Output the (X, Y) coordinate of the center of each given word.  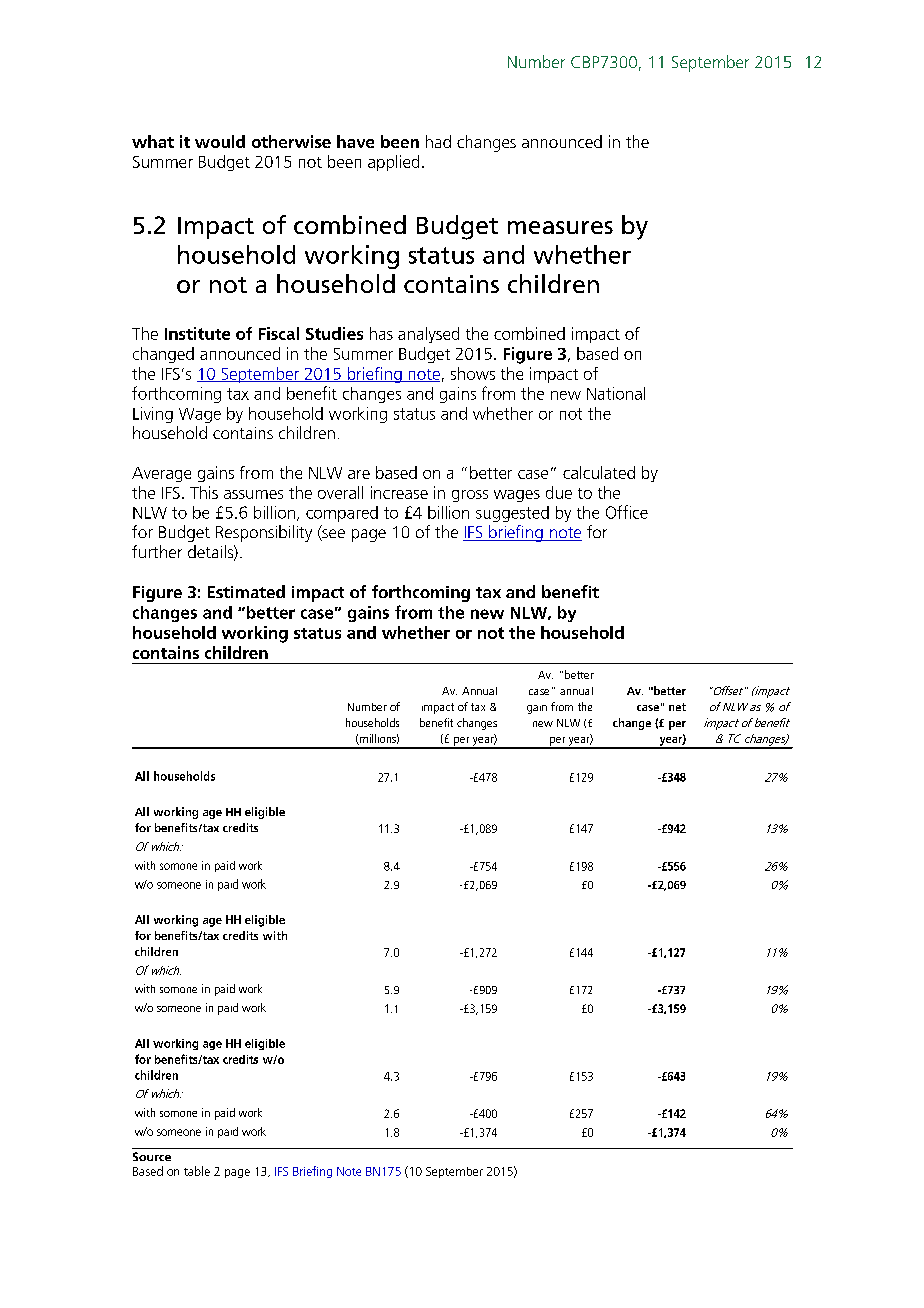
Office (627, 512)
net (677, 707)
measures (560, 227)
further (157, 551)
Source (152, 1156)
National (616, 393)
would (220, 141)
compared (342, 514)
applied (393, 163)
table (197, 1171)
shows (473, 373)
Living (153, 415)
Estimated (246, 591)
